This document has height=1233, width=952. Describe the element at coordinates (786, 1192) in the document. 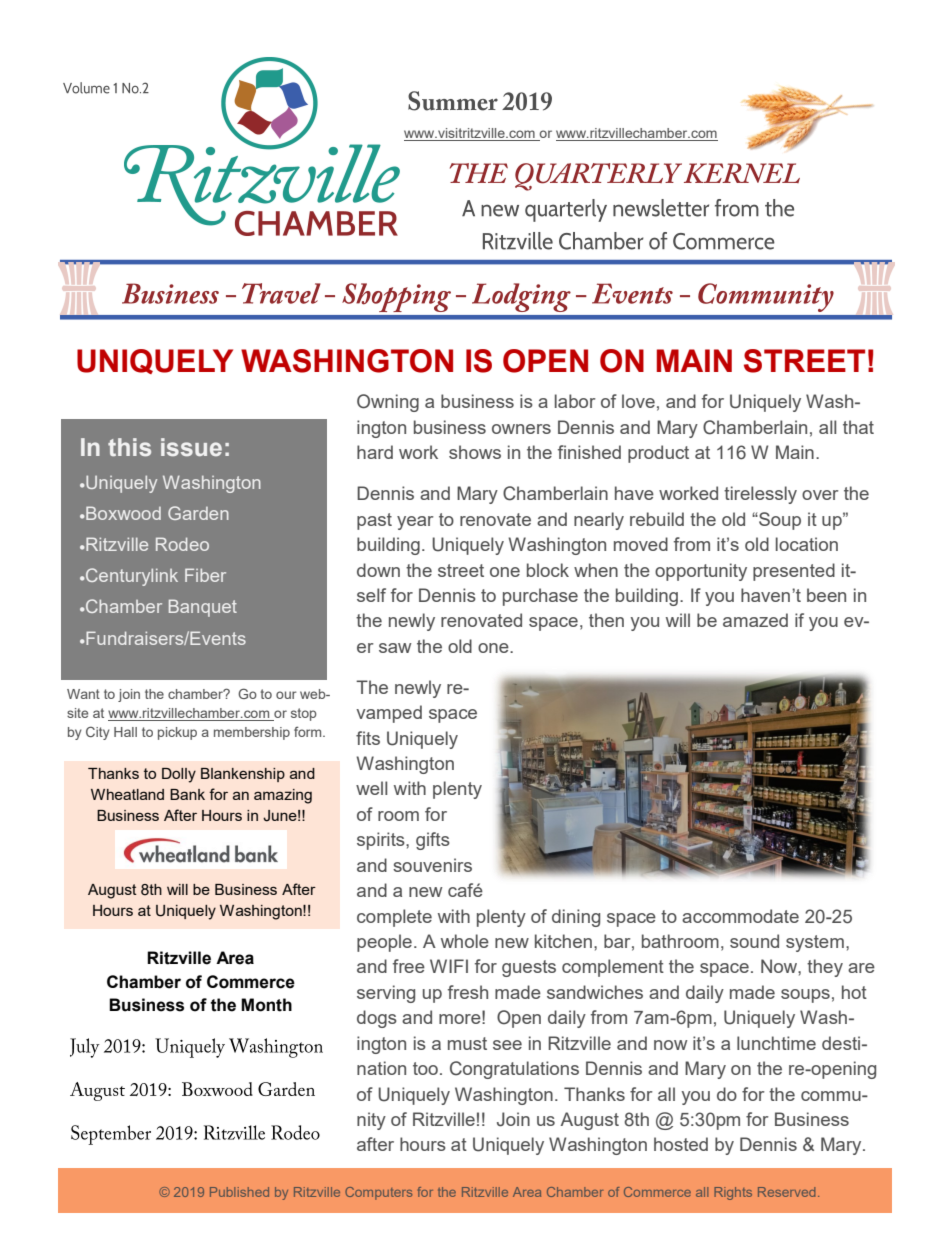

I see `Reserved` at that location.
